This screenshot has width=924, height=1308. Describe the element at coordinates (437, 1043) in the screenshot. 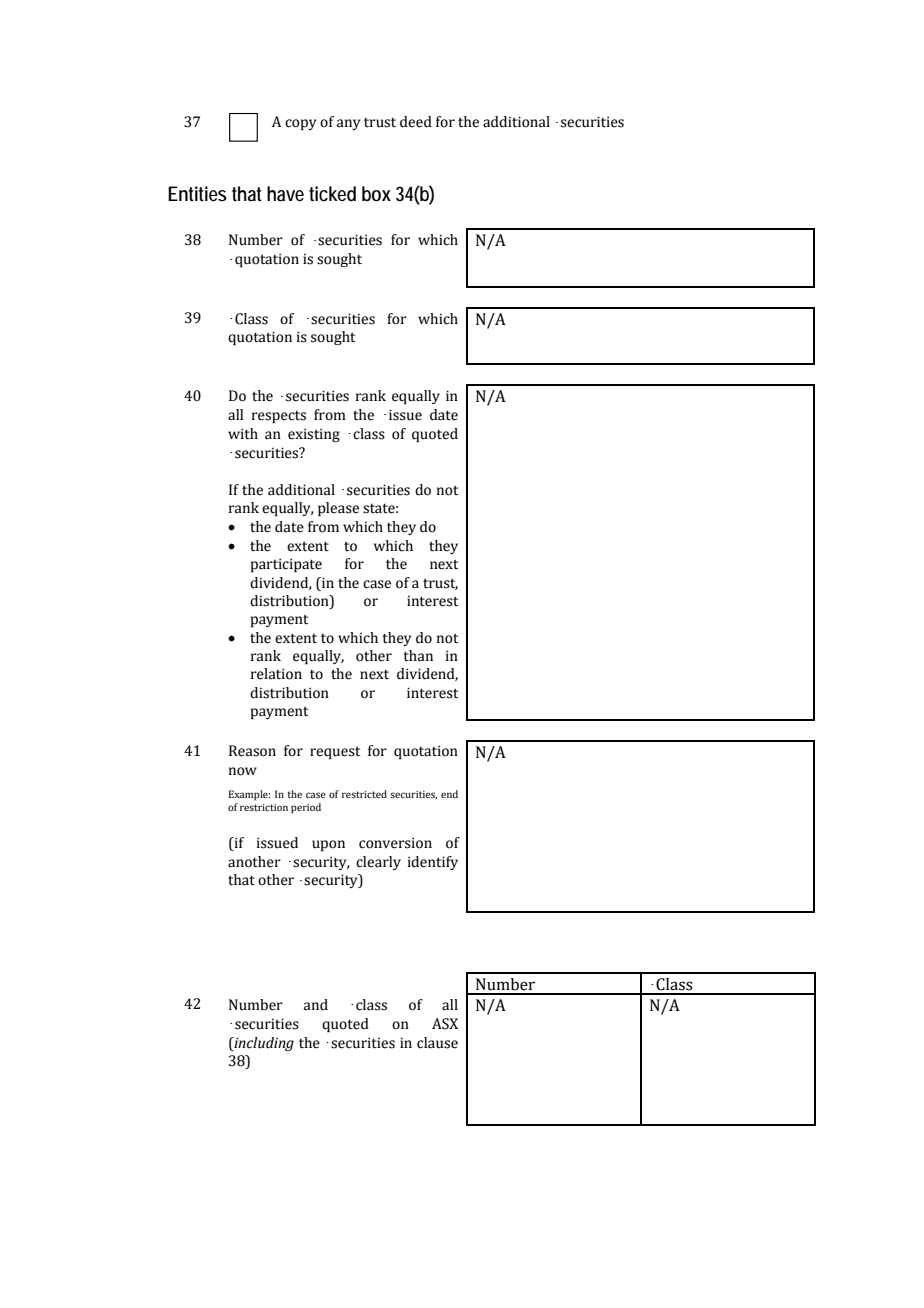

I see `clause` at that location.
